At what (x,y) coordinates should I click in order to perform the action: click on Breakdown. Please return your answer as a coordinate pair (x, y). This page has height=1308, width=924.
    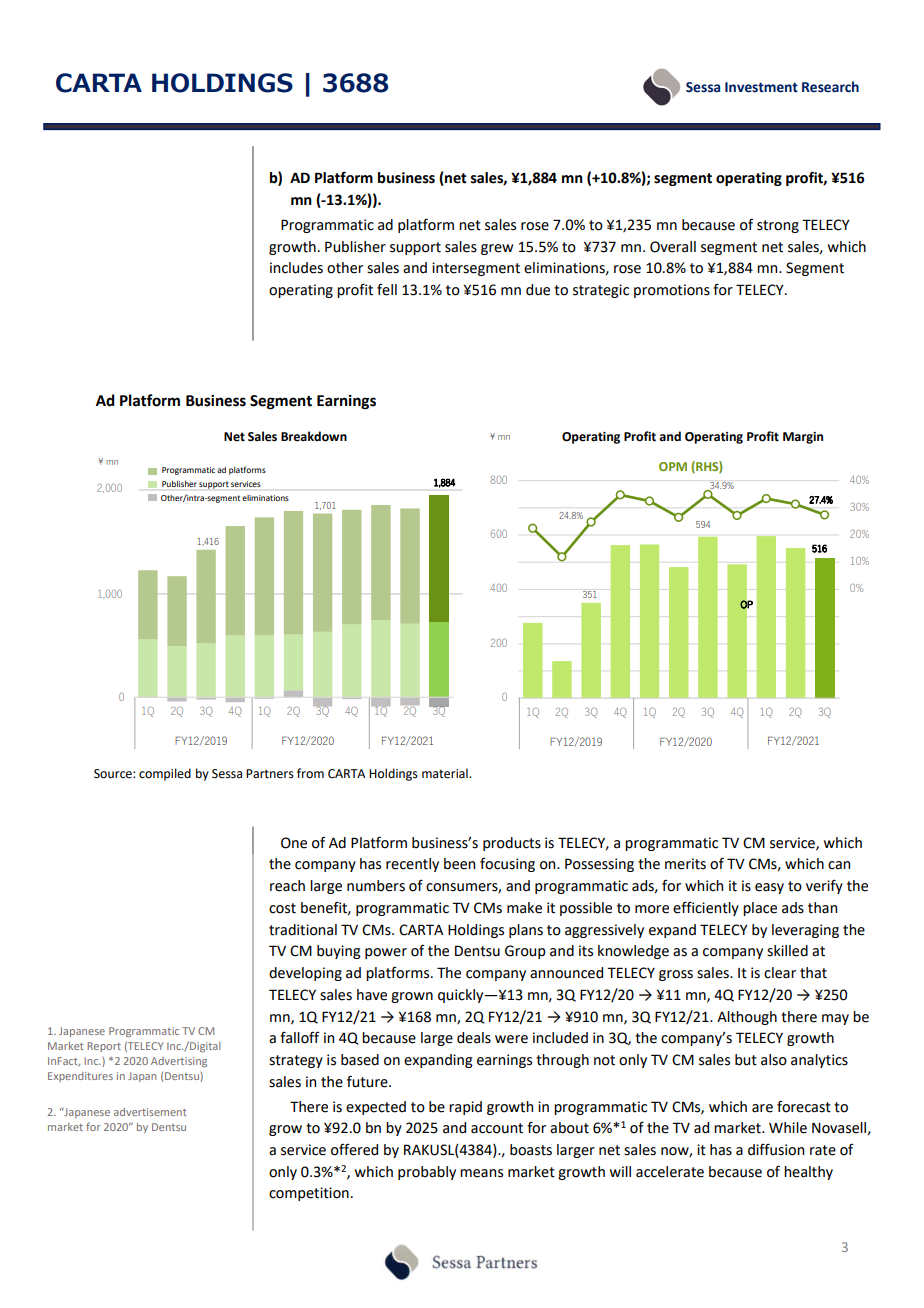
    Looking at the image, I should click on (314, 436).
